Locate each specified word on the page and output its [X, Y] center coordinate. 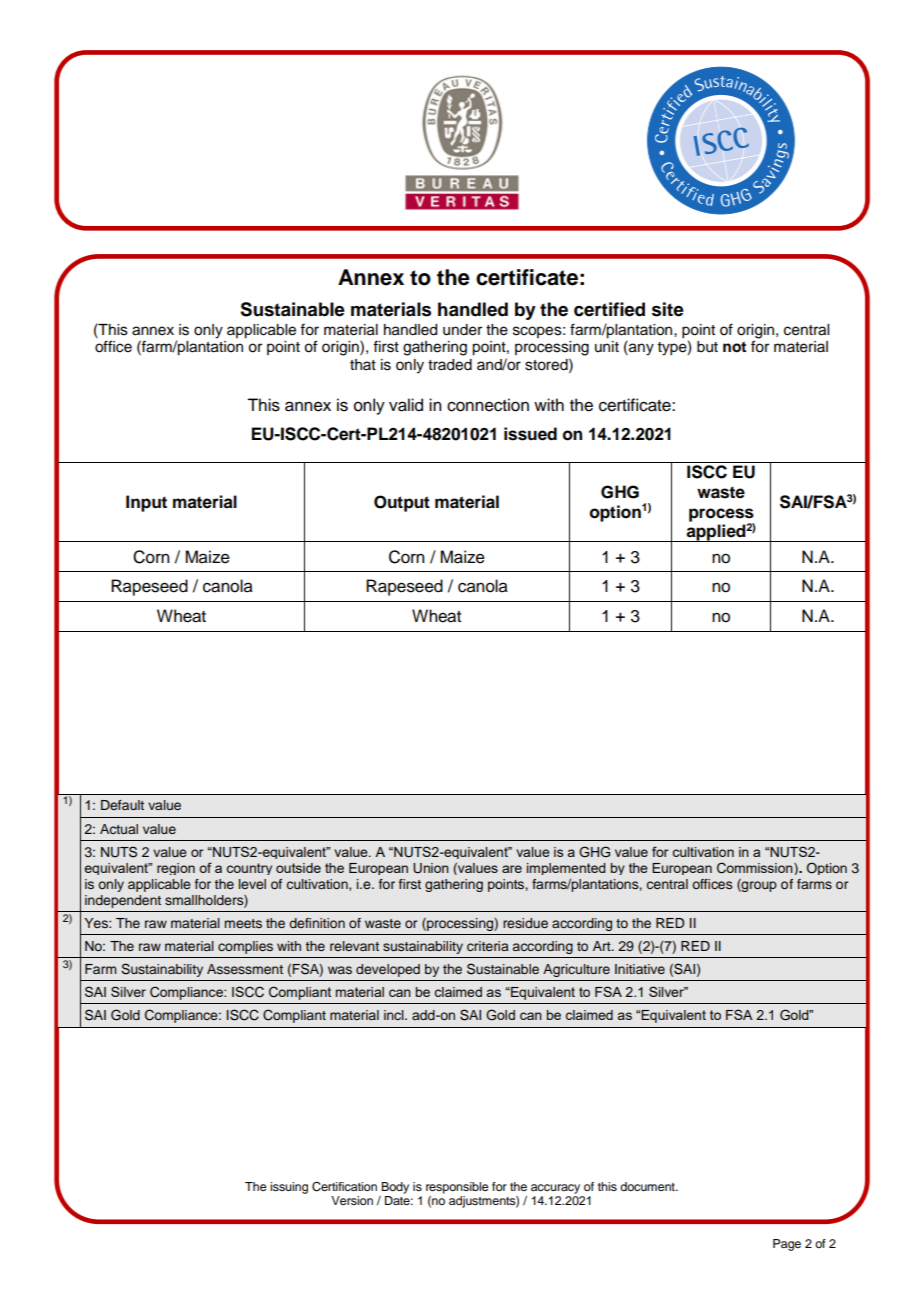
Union [431, 868]
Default [122, 805]
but [707, 347]
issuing [289, 1188]
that [363, 364]
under [462, 330]
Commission [756, 868]
